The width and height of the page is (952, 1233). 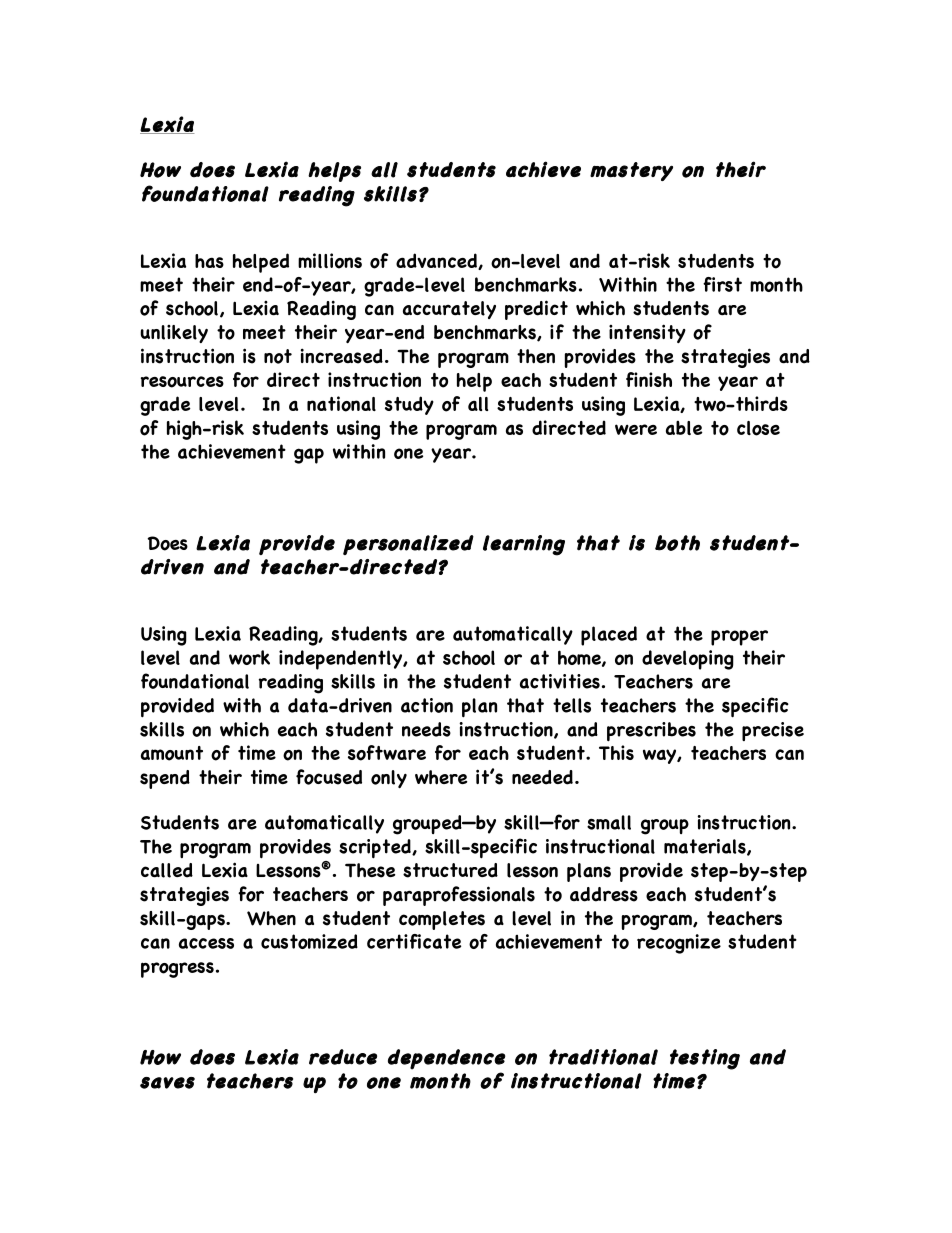 I want to click on recognize, so click(x=679, y=944).
